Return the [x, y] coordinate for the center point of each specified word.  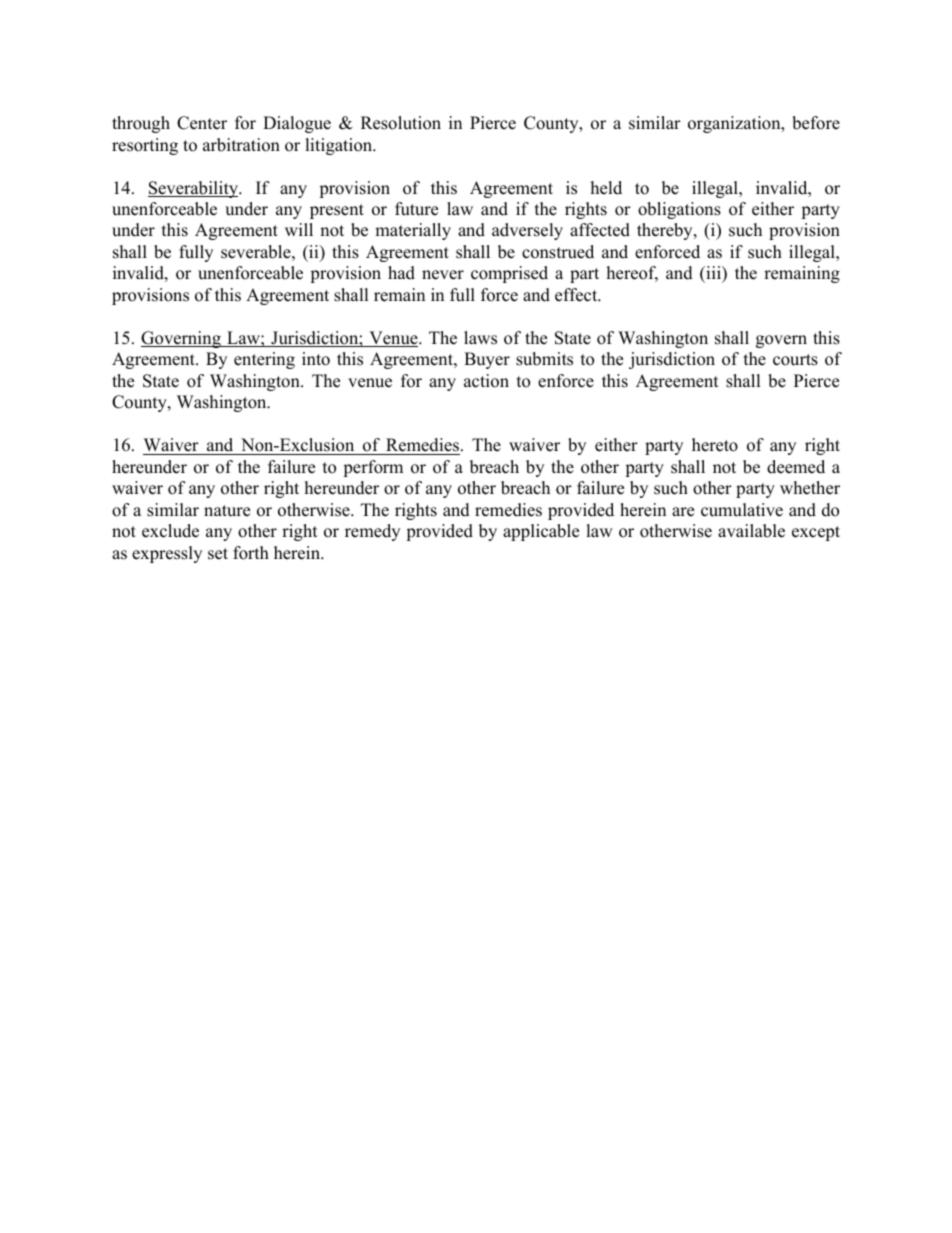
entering [264, 360]
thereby [666, 231]
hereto [715, 445]
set [218, 554]
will [299, 229]
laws [480, 338]
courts [795, 360]
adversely [527, 231]
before [816, 123]
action [486, 381]
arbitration [241, 145]
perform [373, 468]
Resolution [401, 123]
